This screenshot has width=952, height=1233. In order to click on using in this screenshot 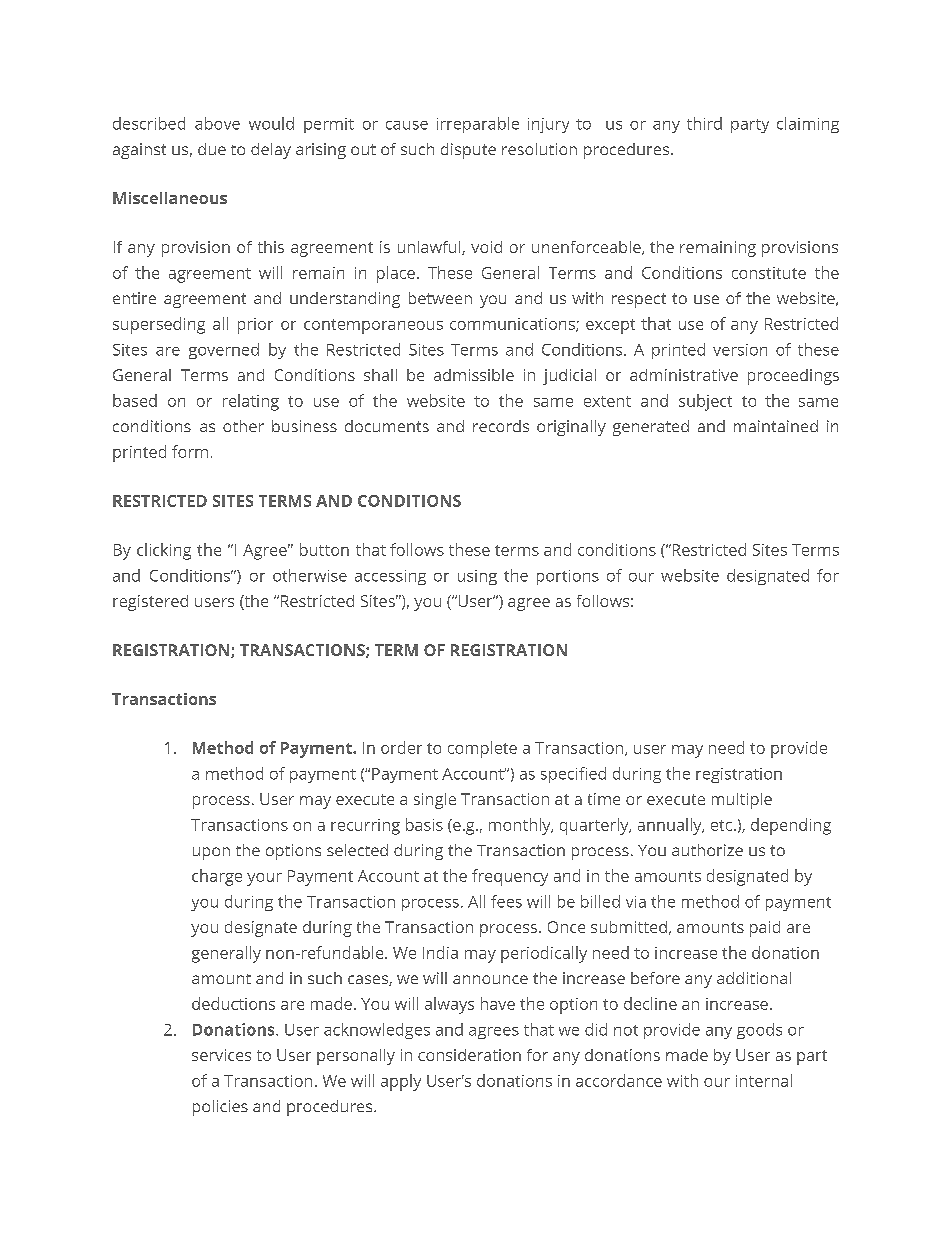, I will do `click(477, 577)`.
